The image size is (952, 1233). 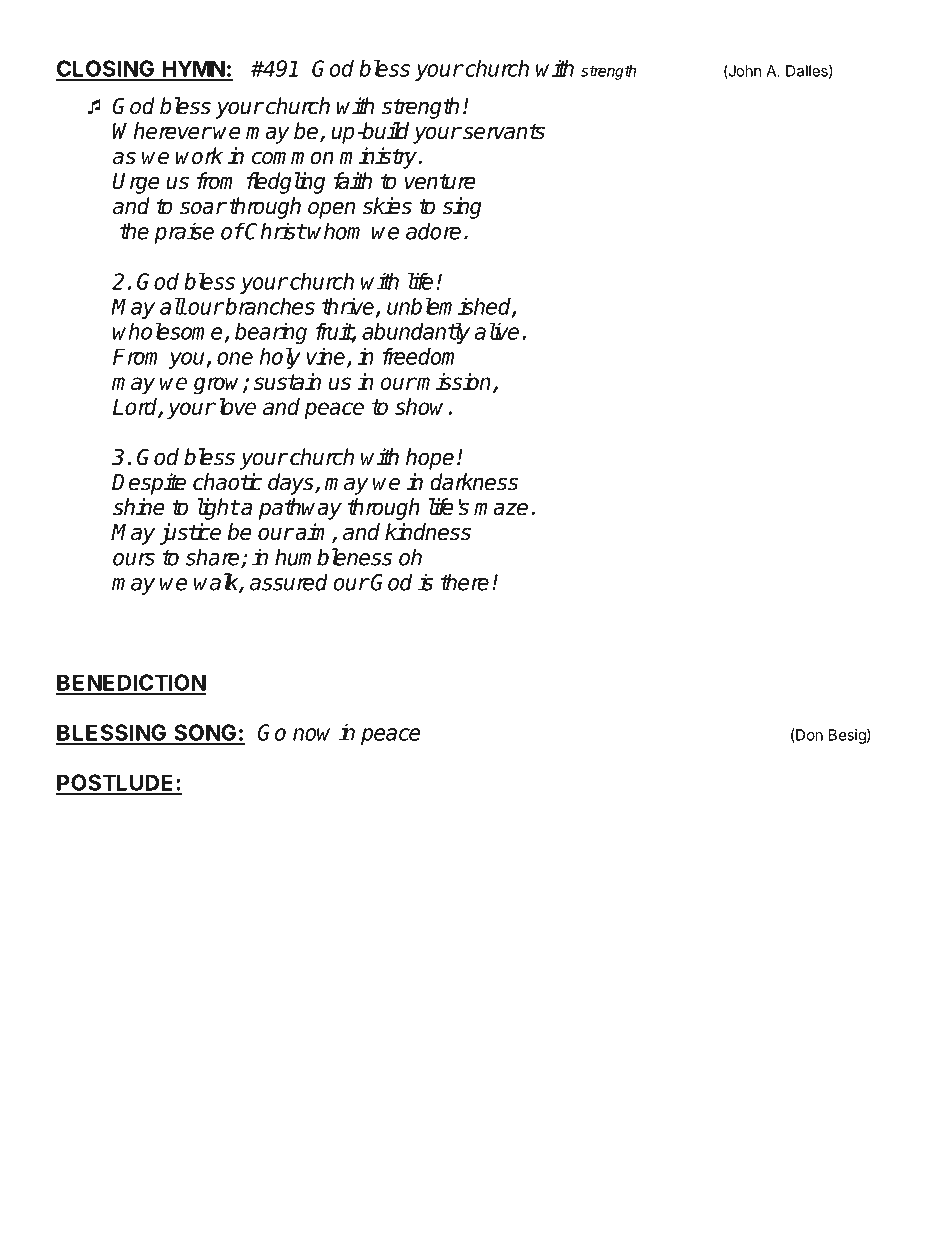 I want to click on servants, so click(x=503, y=131).
